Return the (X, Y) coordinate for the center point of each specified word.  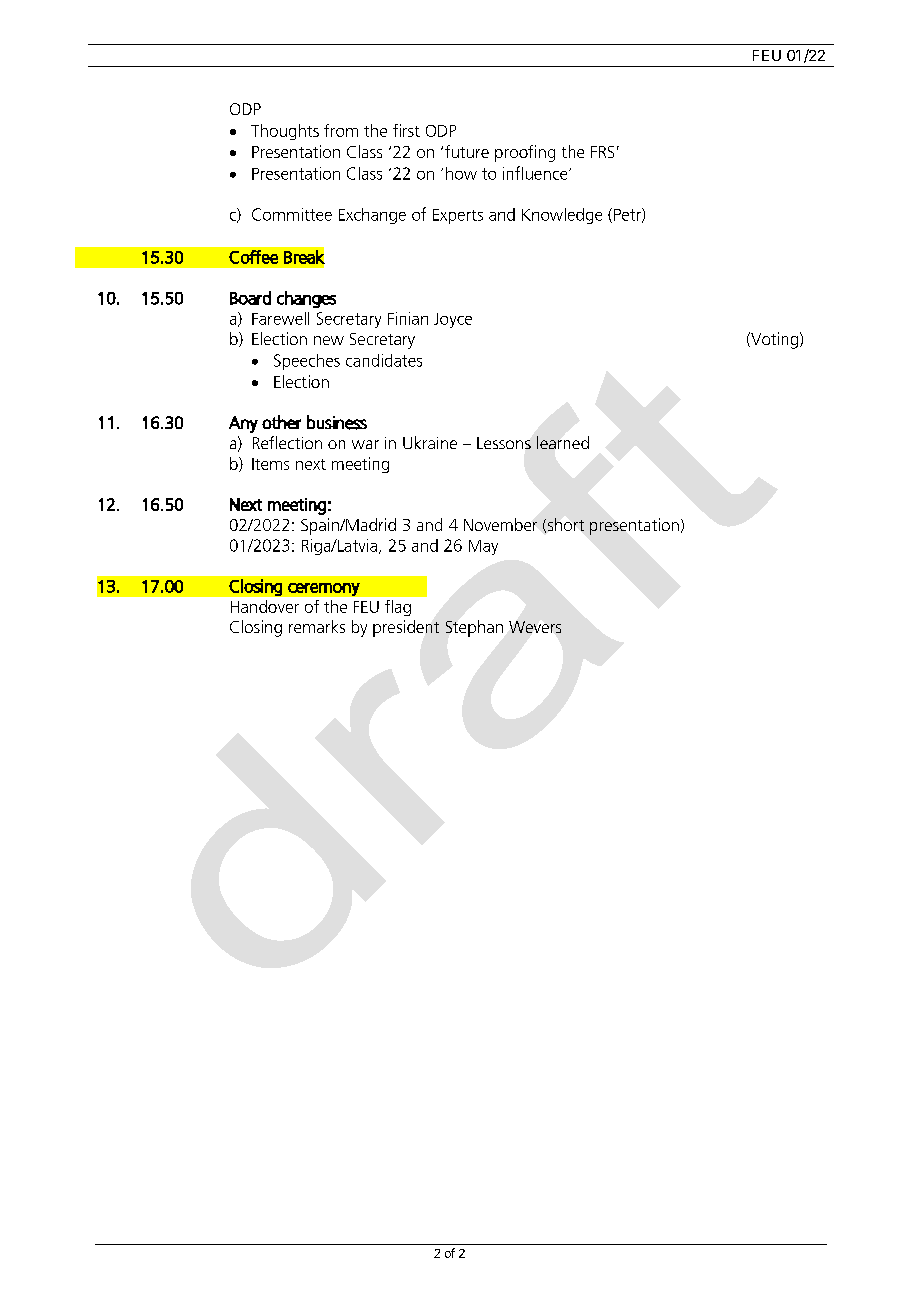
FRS (602, 152)
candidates (384, 360)
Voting (775, 340)
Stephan (474, 628)
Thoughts (285, 132)
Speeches (307, 362)
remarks (317, 626)
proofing (525, 153)
